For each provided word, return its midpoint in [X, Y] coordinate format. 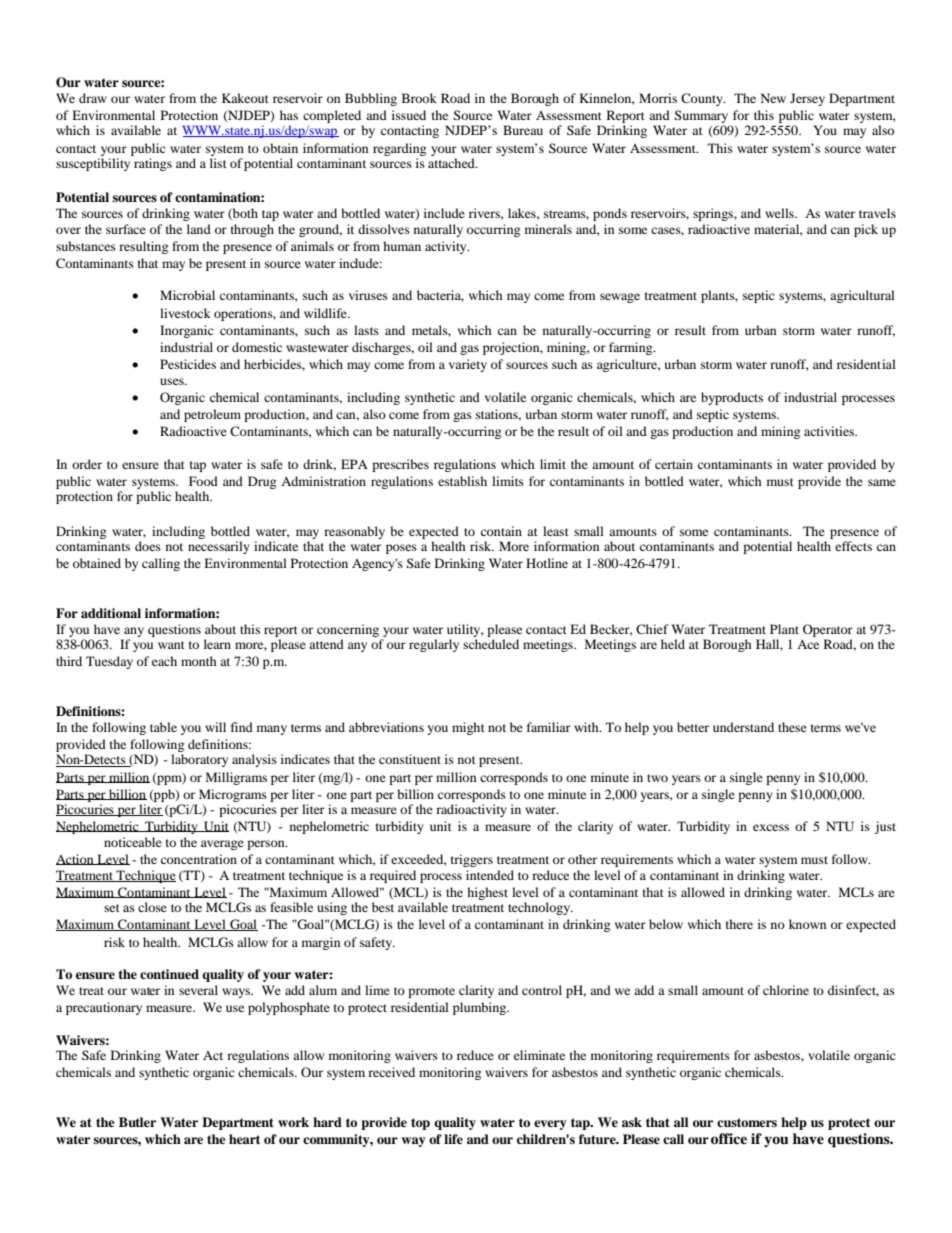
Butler [137, 1122]
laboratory [199, 760]
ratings [153, 164]
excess [771, 827]
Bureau [523, 130]
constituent [410, 759]
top [420, 1124]
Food [203, 481]
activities [830, 431]
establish [462, 481]
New [773, 98]
